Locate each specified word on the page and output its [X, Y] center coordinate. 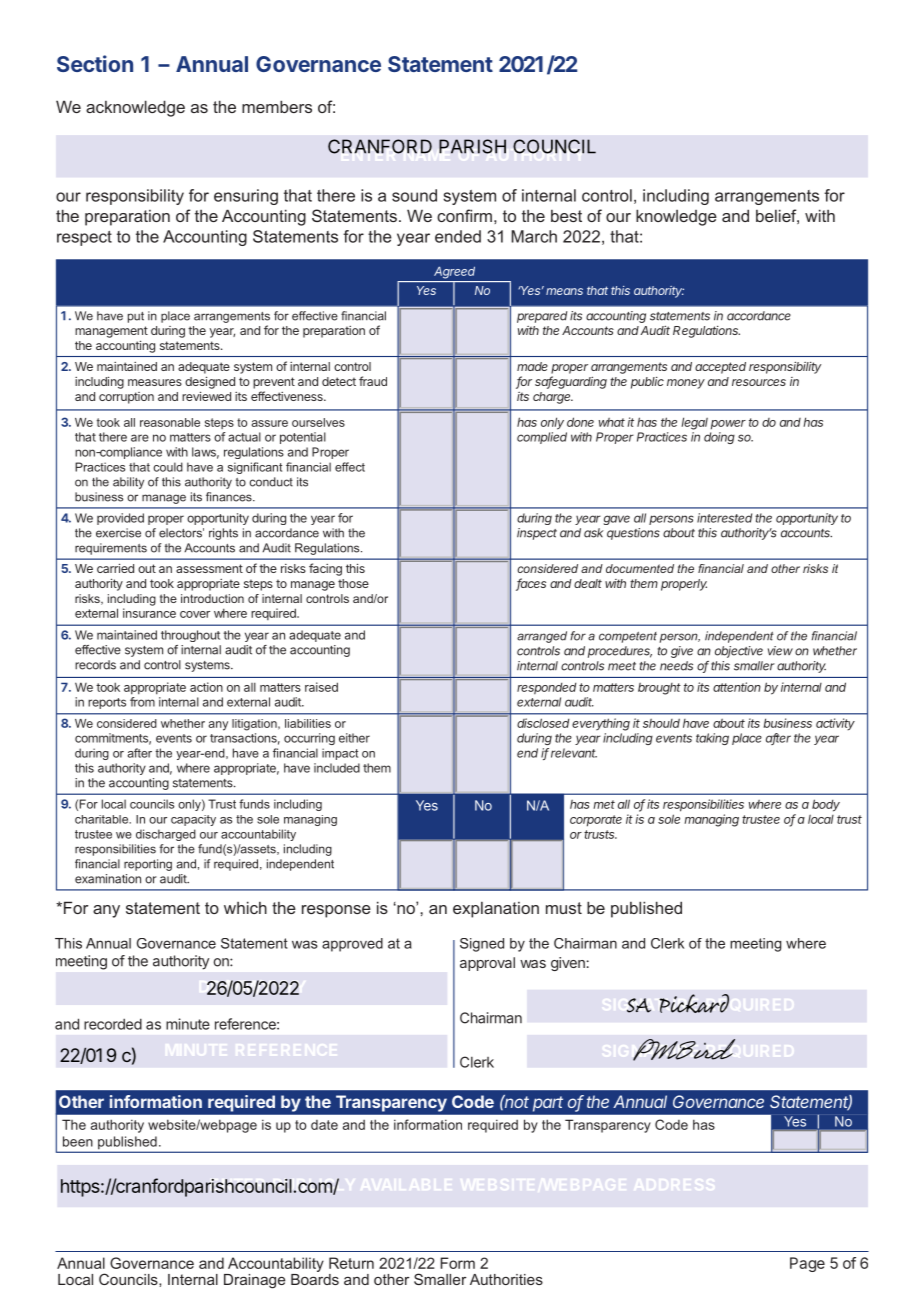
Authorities [506, 1279]
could [168, 467]
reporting [148, 865]
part [548, 1104]
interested [724, 518]
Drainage [254, 1281]
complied [542, 438]
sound [414, 195]
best [566, 216]
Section [95, 63]
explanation [496, 910]
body [826, 805]
